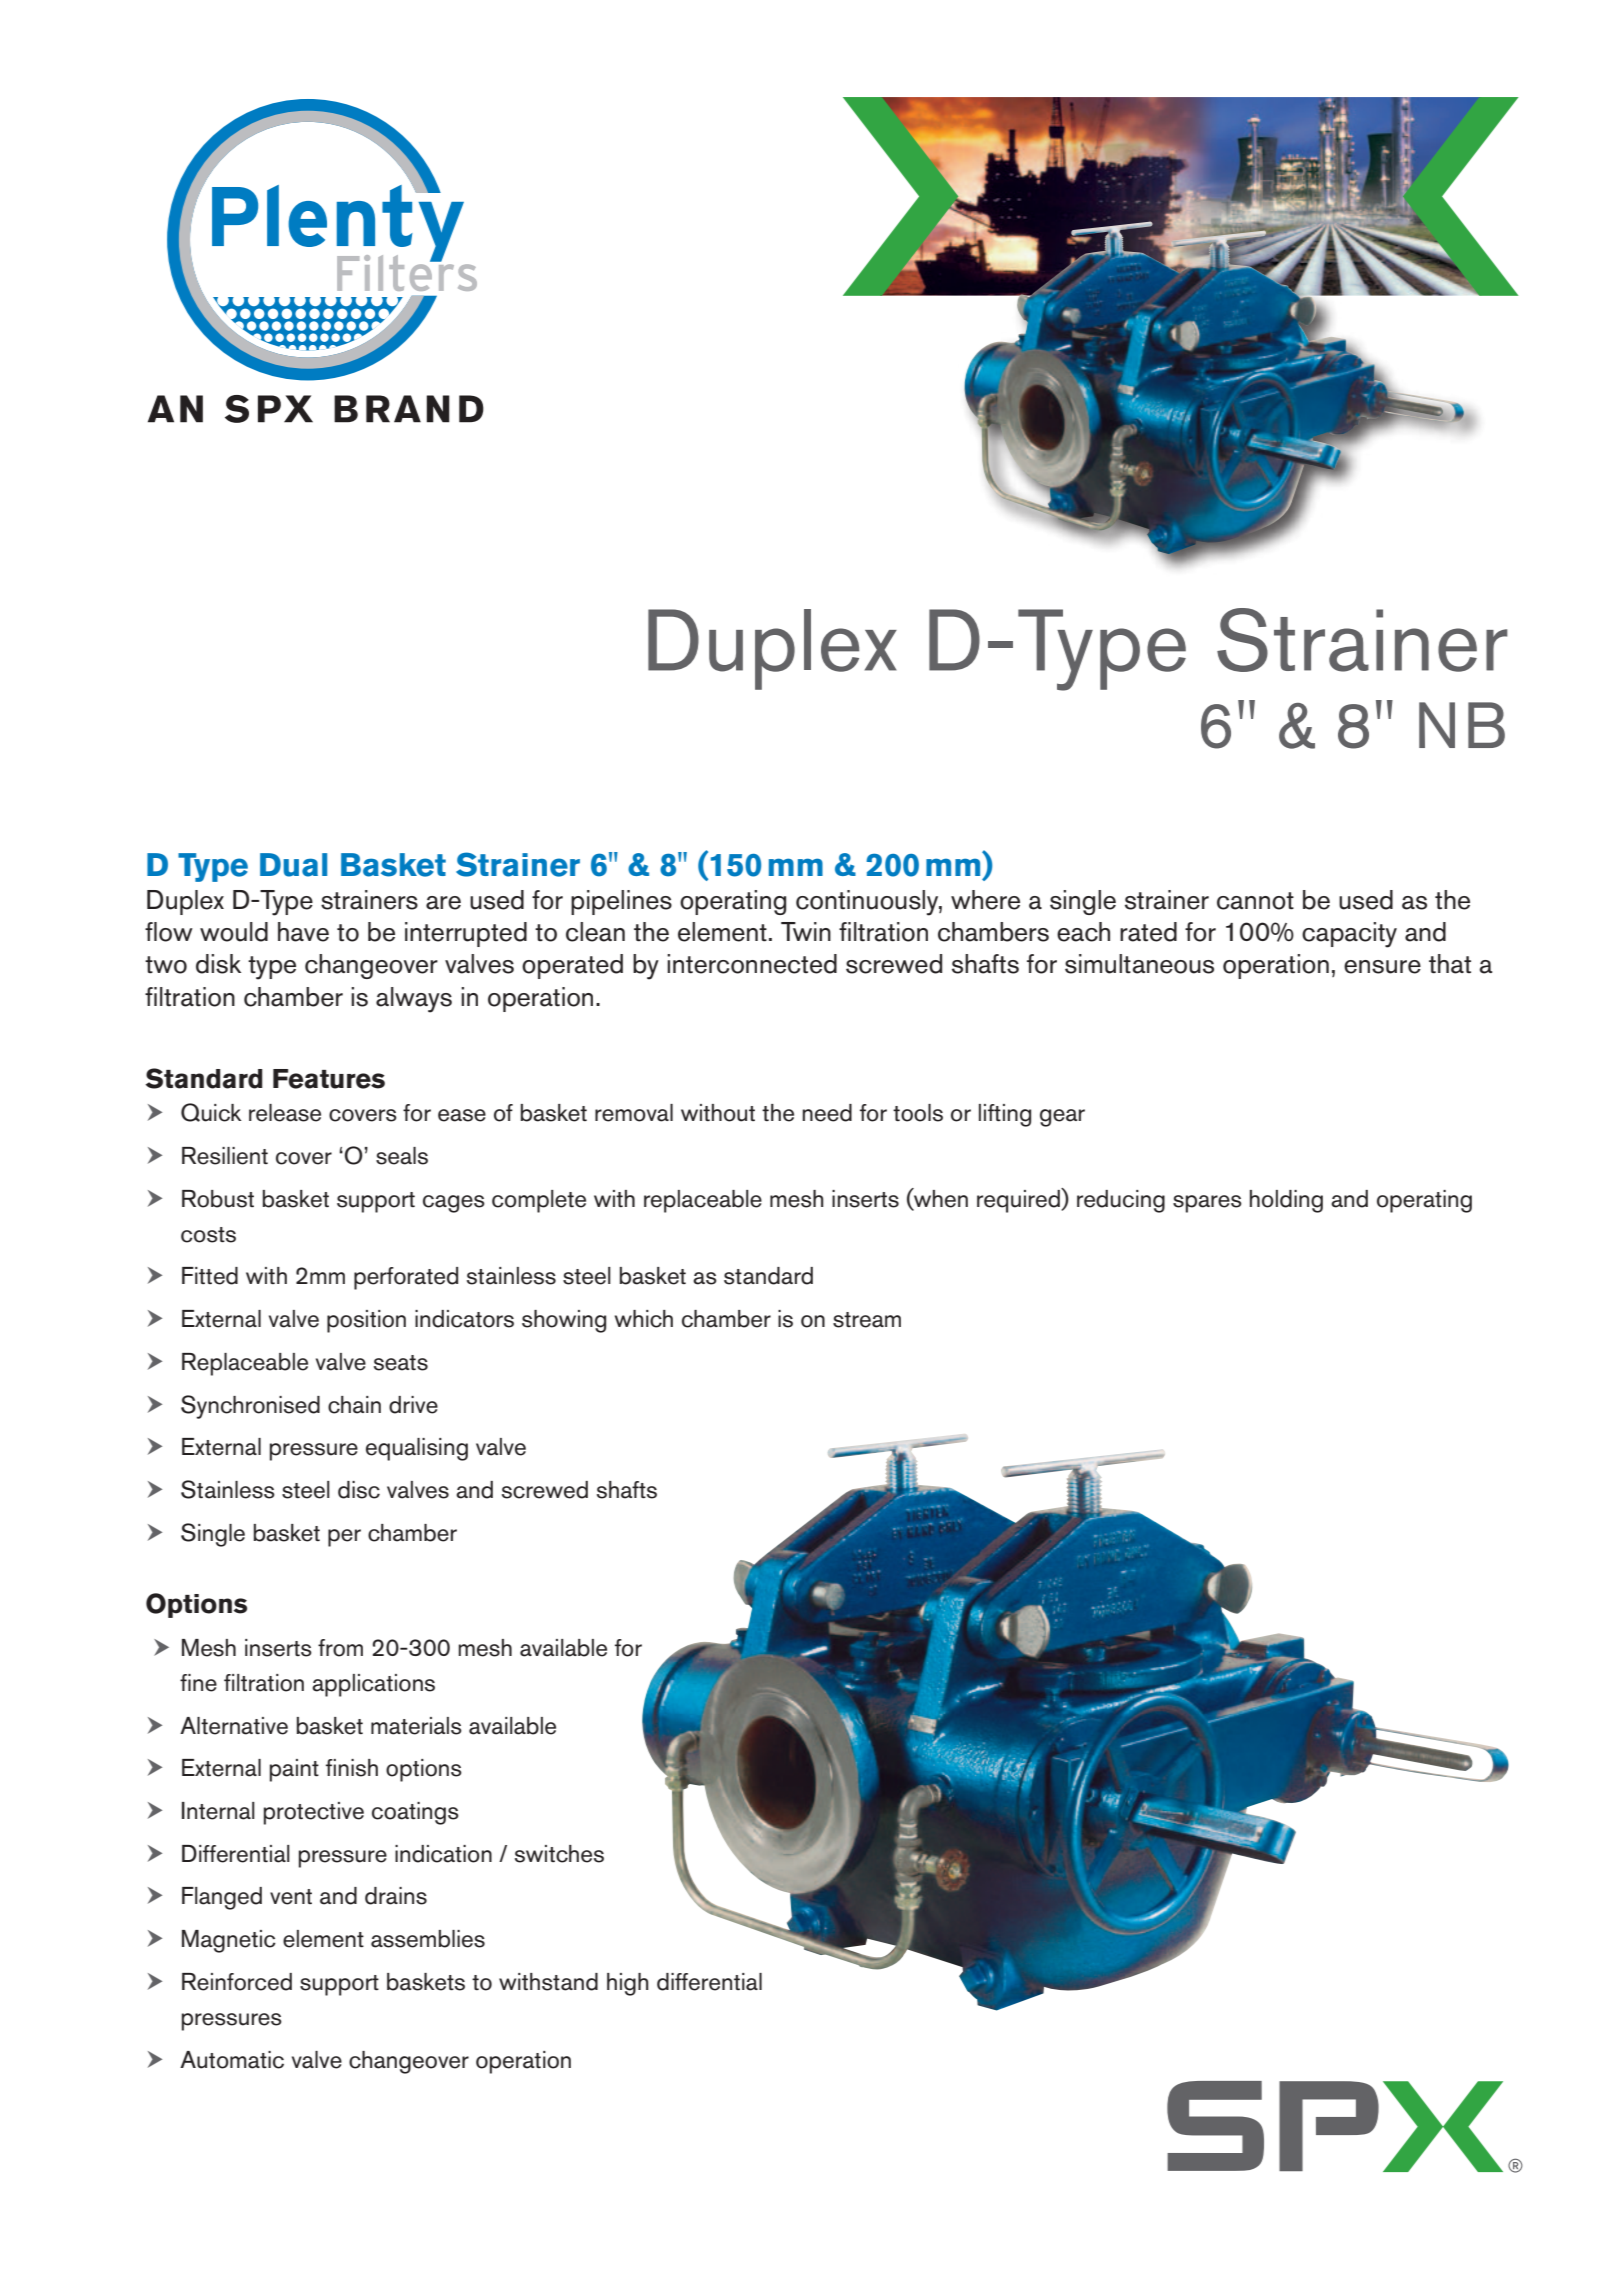 The width and height of the screenshot is (1605, 2270). I want to click on Automatic, so click(232, 2060).
